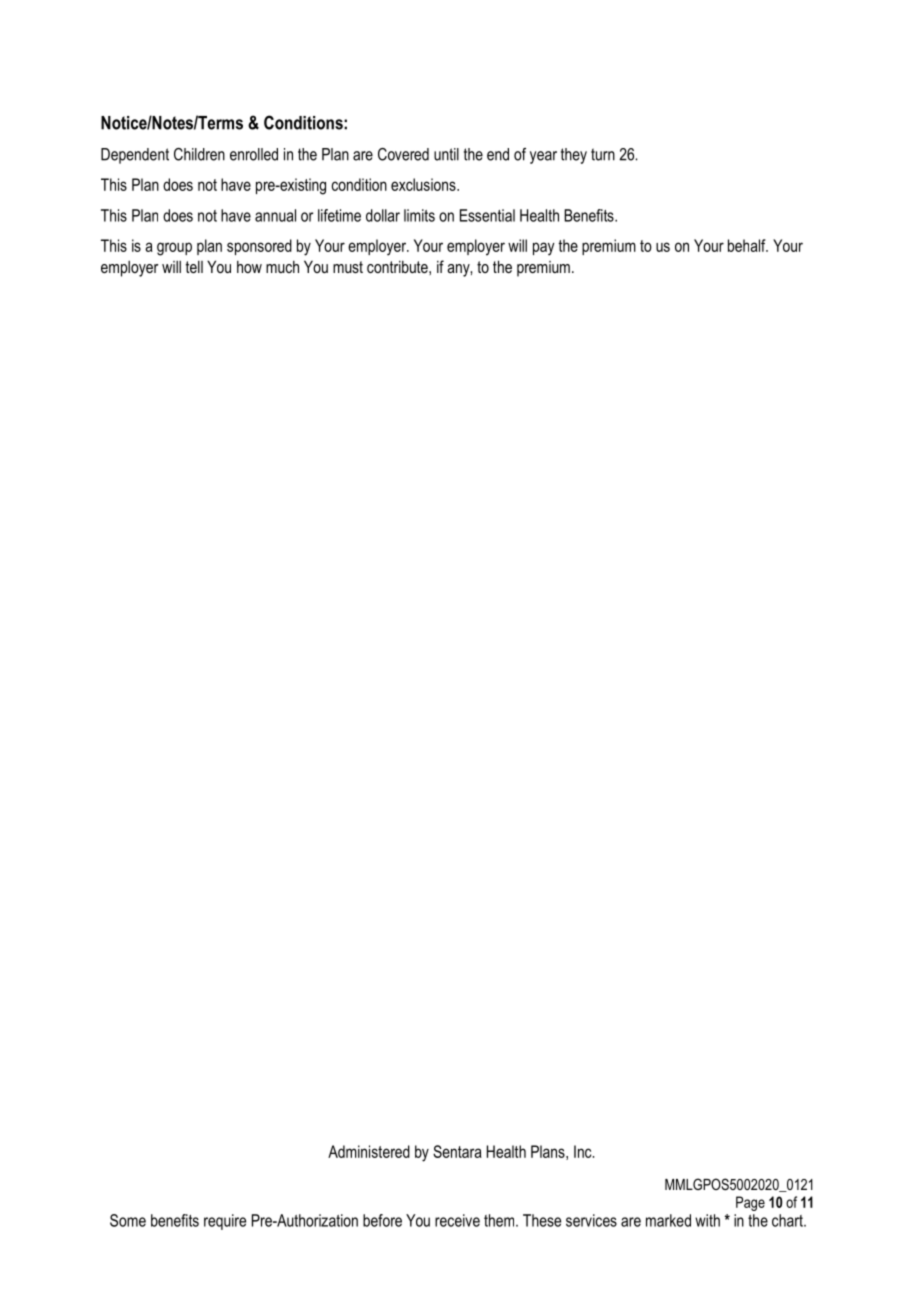 This image has height=1307, width=924. I want to click on Inc, so click(584, 1151).
